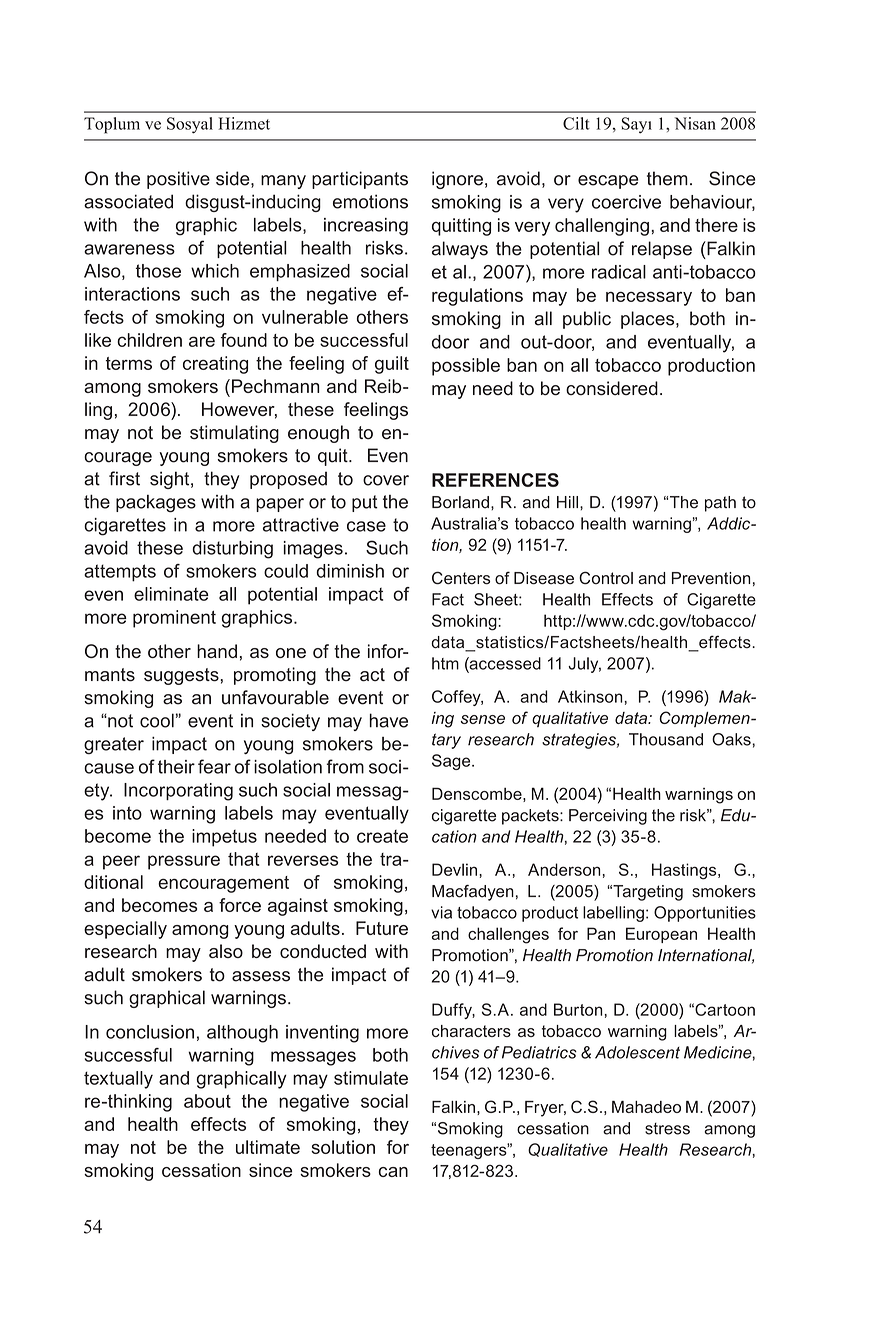 The image size is (896, 1317). What do you see at coordinates (393, 1172) in the document?
I see `can` at bounding box center [393, 1172].
